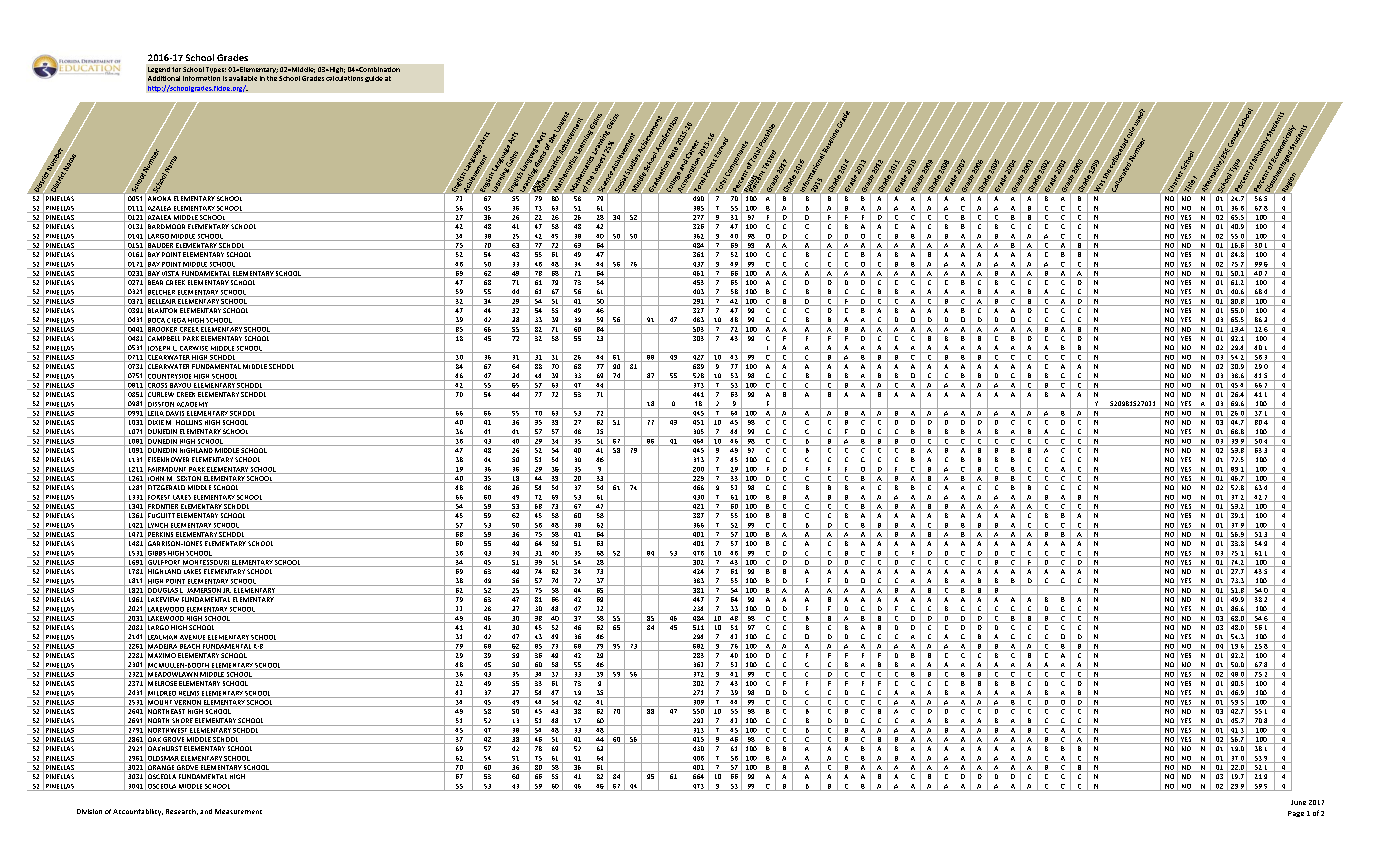 The width and height of the screenshot is (1400, 849). I want to click on guide, so click(374, 79).
